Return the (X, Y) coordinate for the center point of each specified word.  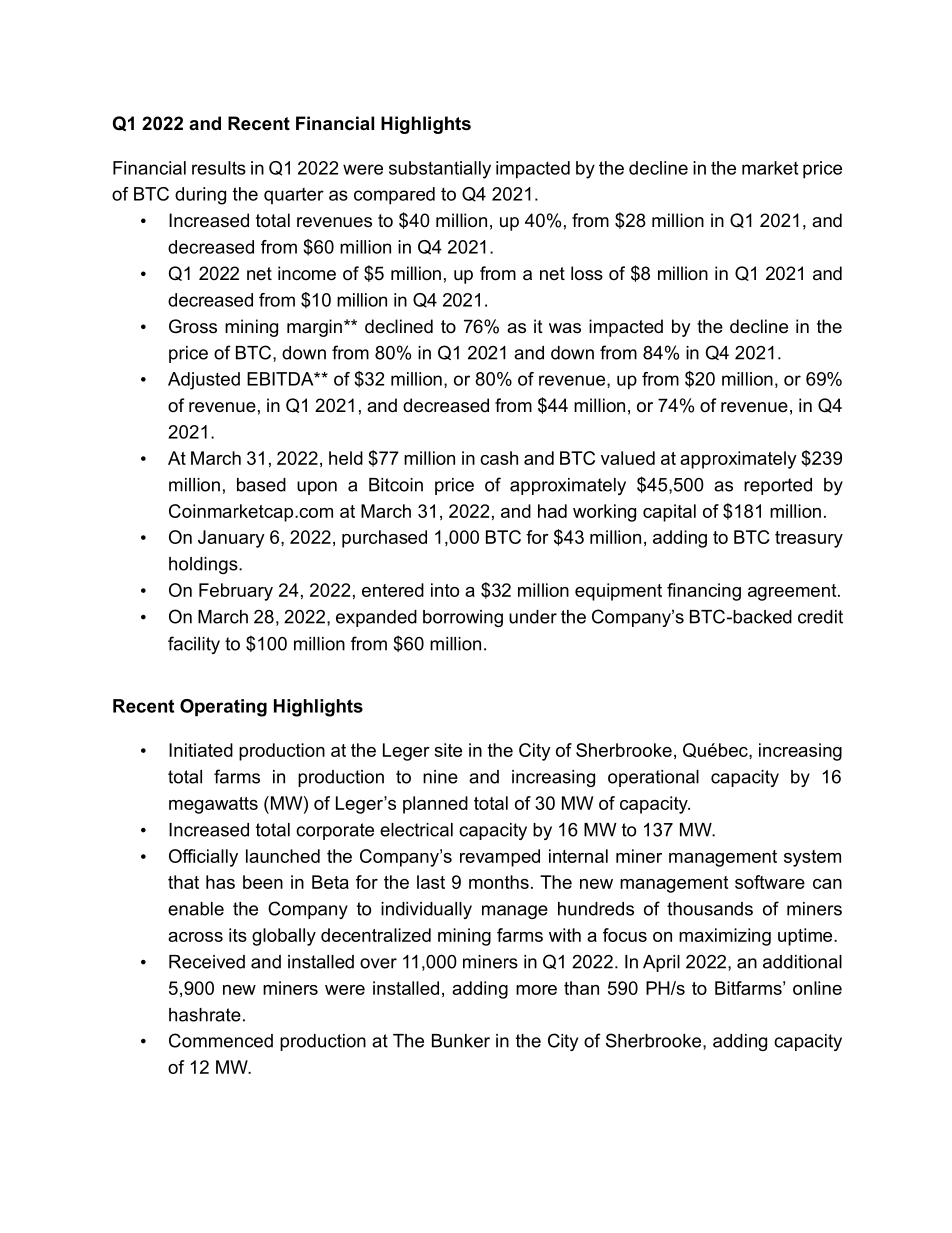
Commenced (221, 1040)
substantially (440, 170)
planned (435, 805)
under (533, 617)
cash (499, 458)
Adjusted (204, 381)
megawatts (213, 805)
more (536, 990)
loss (587, 273)
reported (778, 486)
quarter (294, 196)
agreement (793, 592)
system (812, 858)
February (236, 592)
